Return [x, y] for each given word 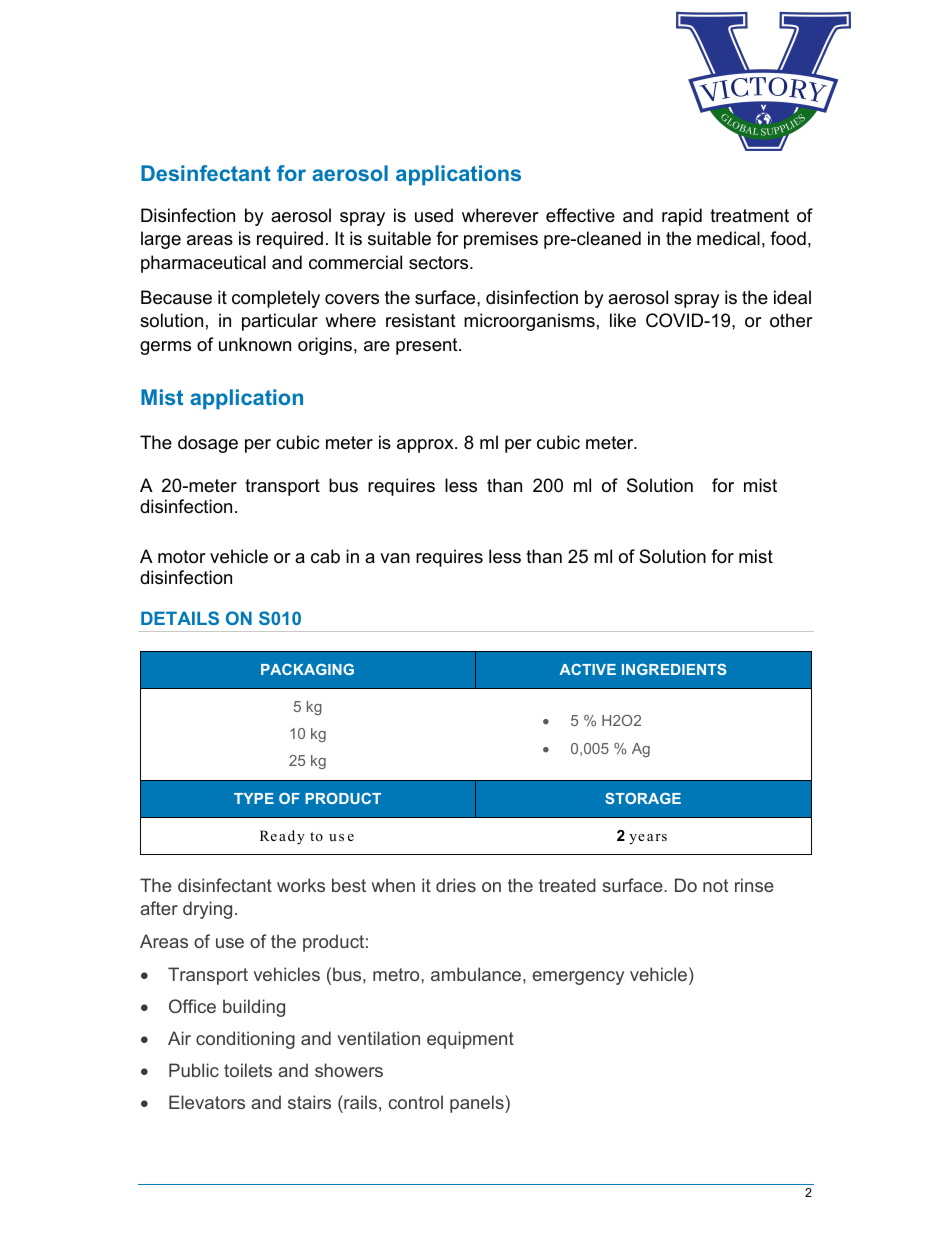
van [395, 558]
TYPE [254, 798]
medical [728, 238]
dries [456, 885]
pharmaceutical [203, 264]
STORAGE [643, 798]
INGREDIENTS [674, 669]
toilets [248, 1070]
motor [182, 557]
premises [501, 240]
